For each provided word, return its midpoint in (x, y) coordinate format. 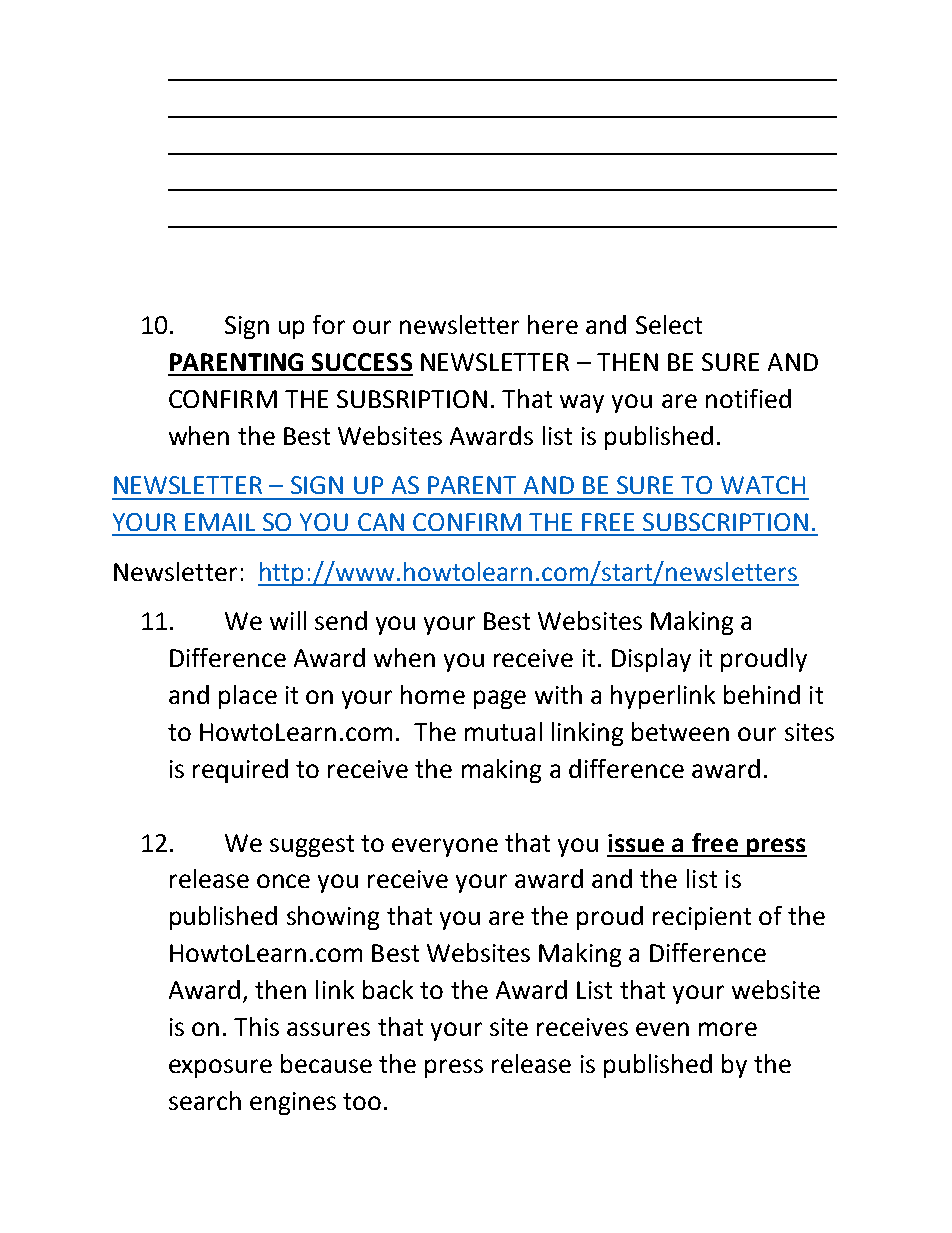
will (288, 620)
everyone (445, 847)
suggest (312, 846)
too (362, 1101)
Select (669, 324)
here (553, 324)
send (341, 620)
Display (651, 660)
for (329, 324)
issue (636, 843)
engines (293, 1103)
